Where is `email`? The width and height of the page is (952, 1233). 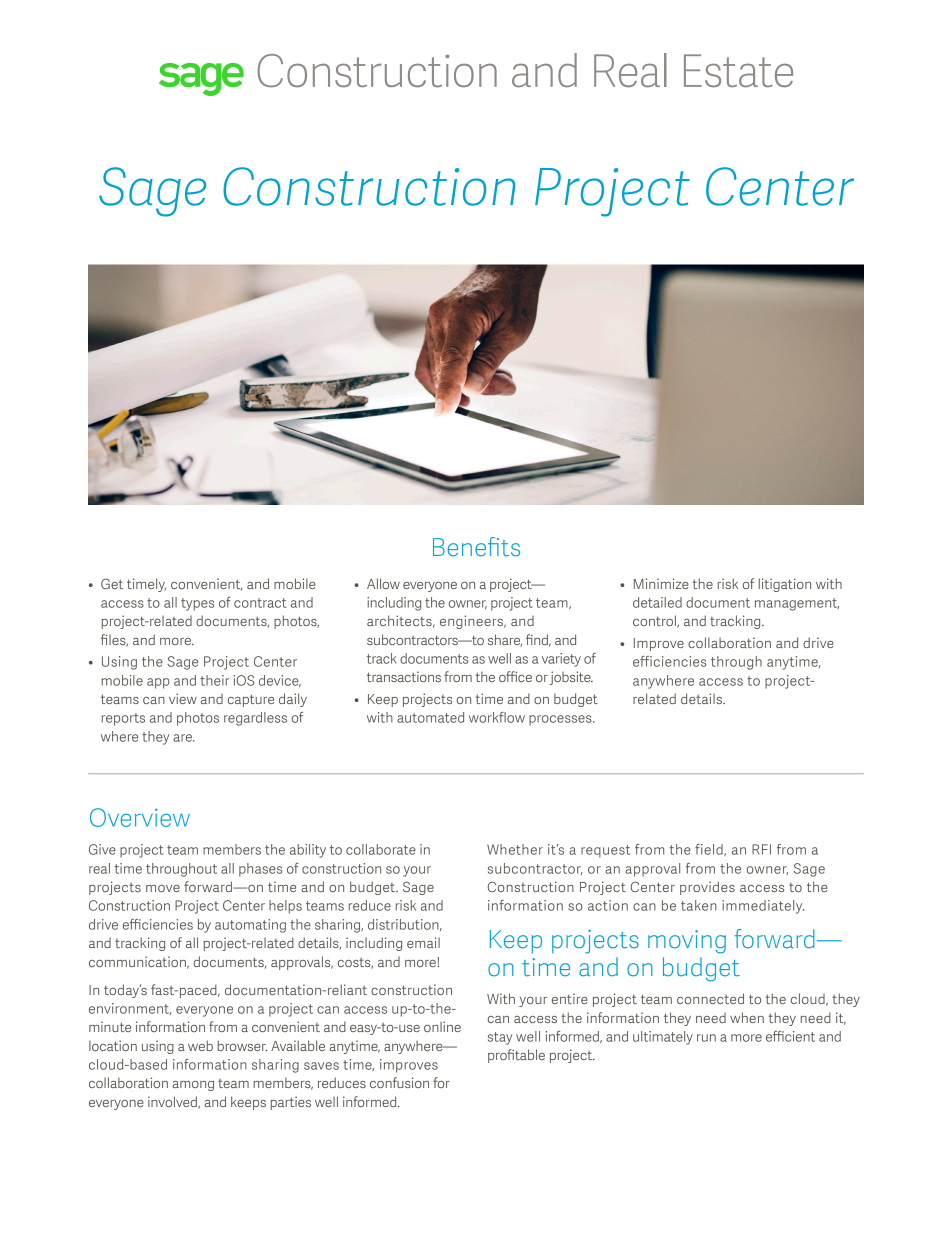 email is located at coordinates (423, 942).
